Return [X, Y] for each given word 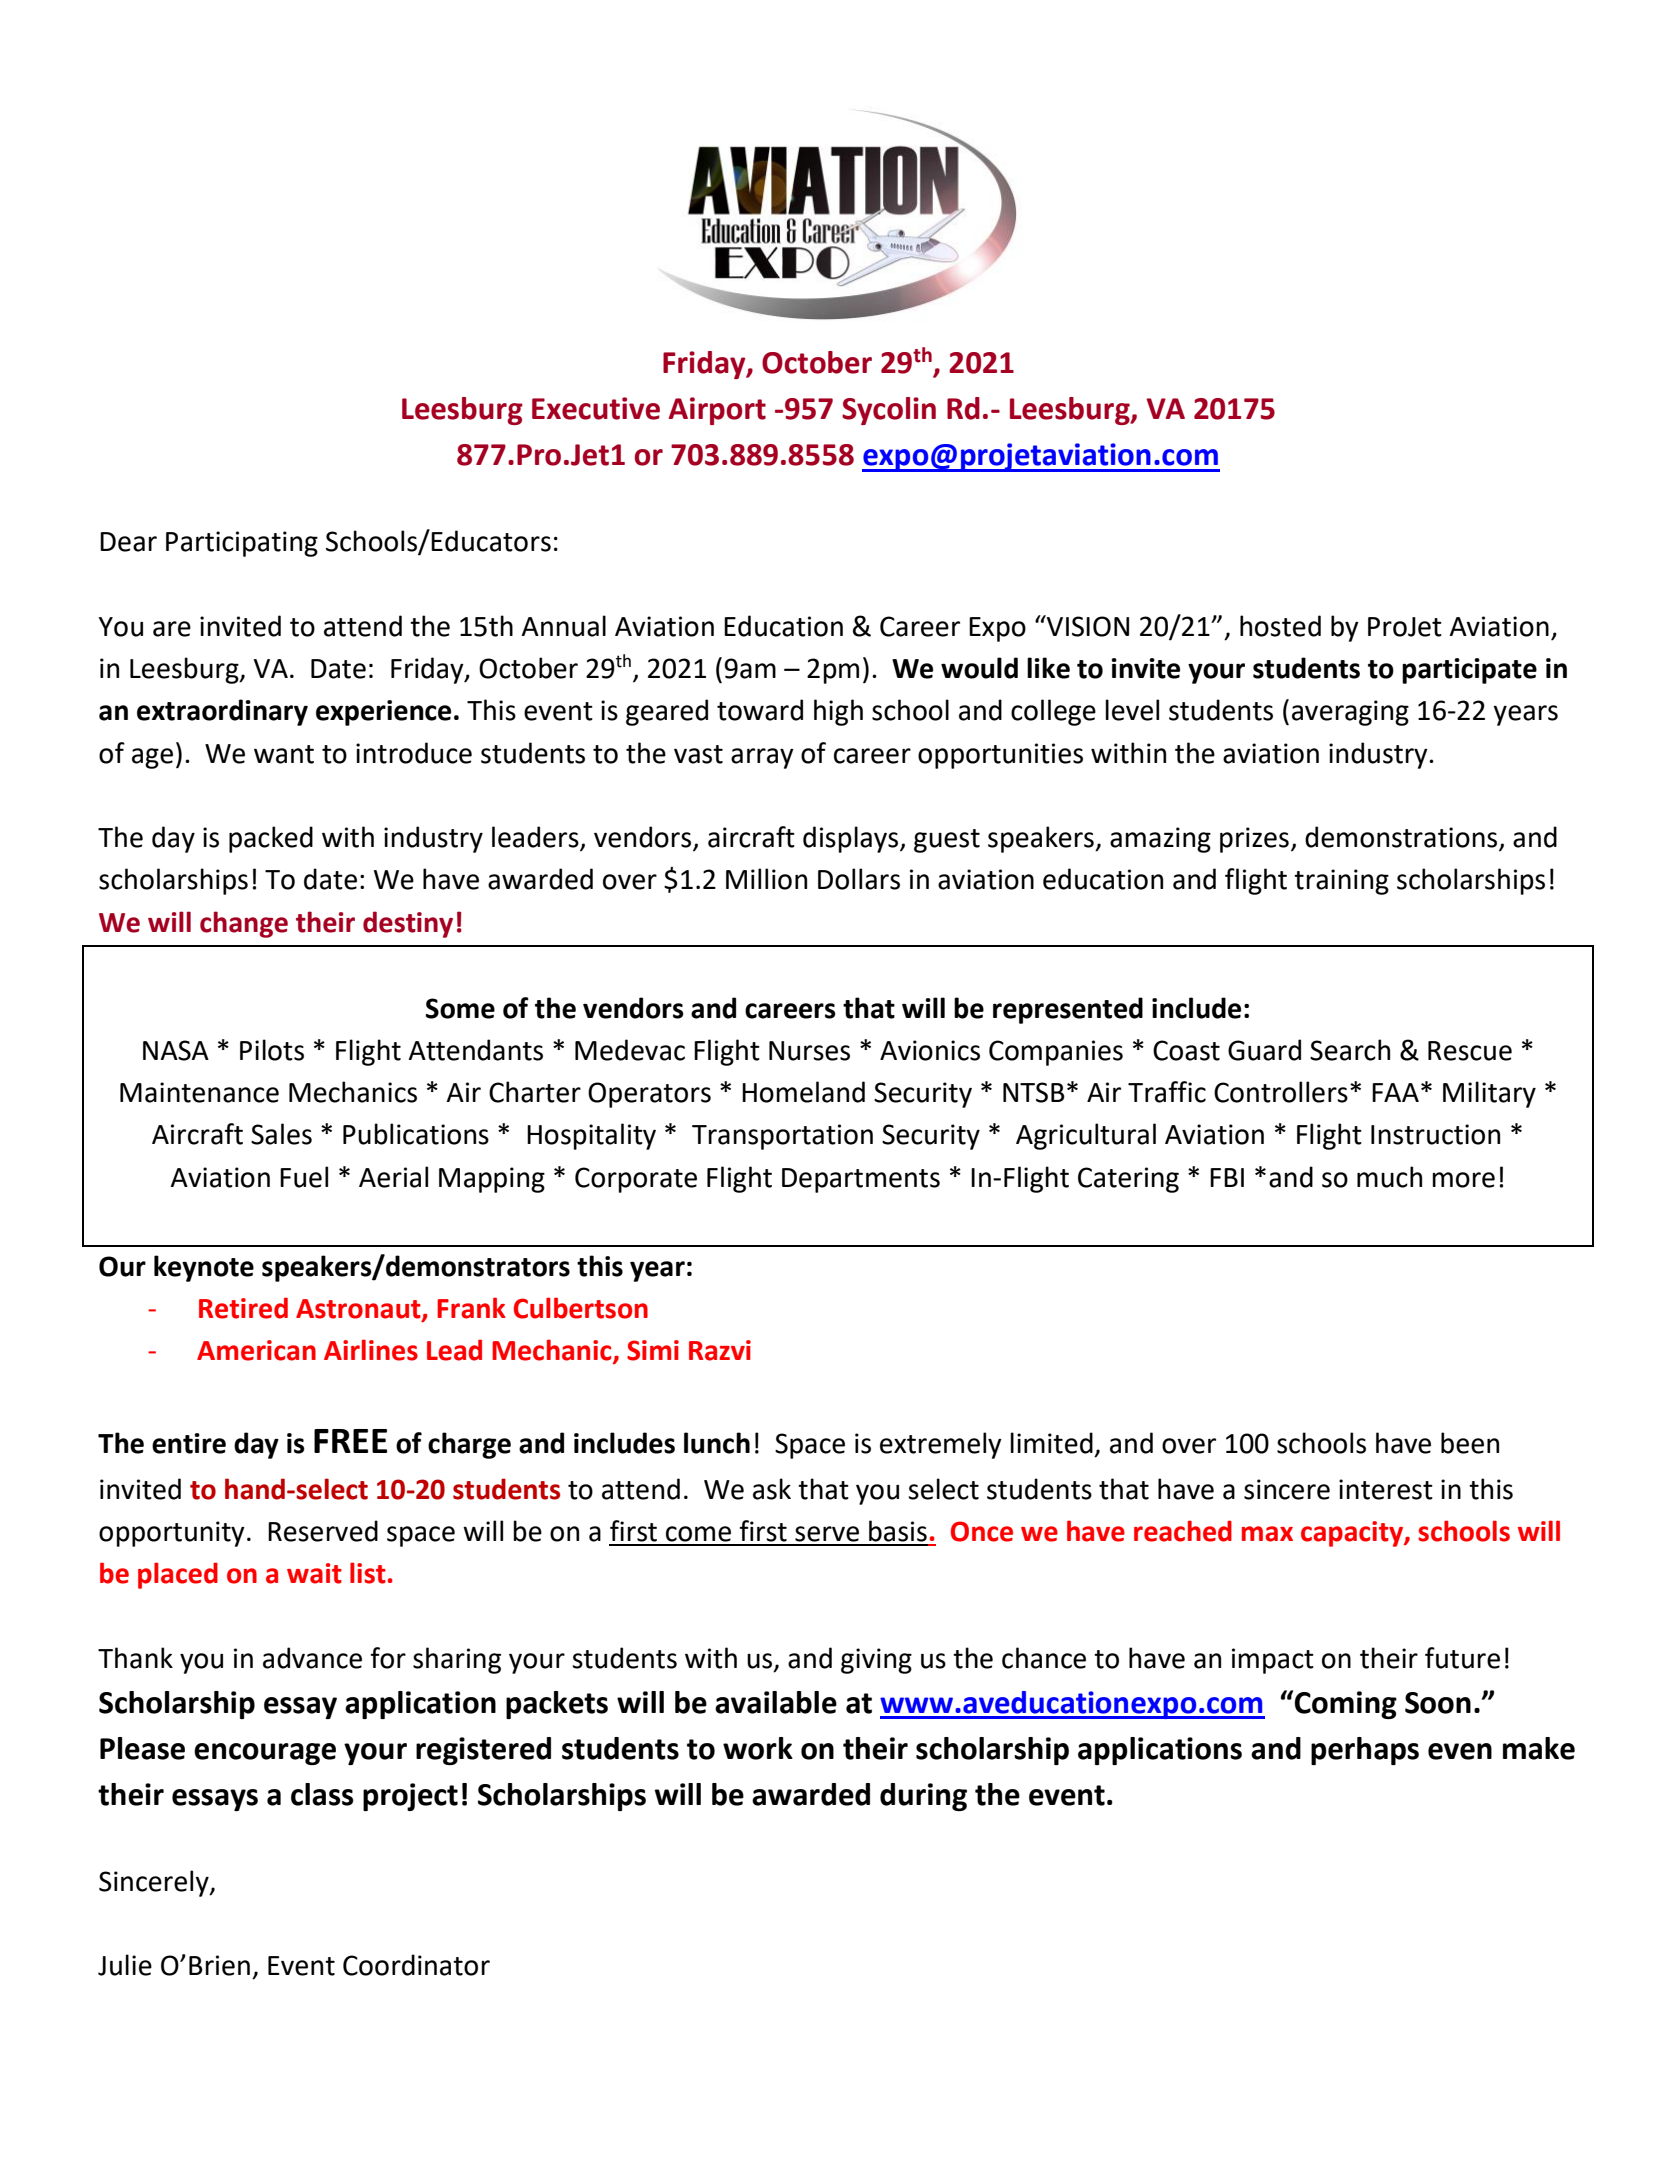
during [923, 1797]
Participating [242, 544]
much [1389, 1177]
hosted [1280, 626]
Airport [717, 411]
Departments [861, 1180]
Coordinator [416, 1965]
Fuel [304, 1177]
